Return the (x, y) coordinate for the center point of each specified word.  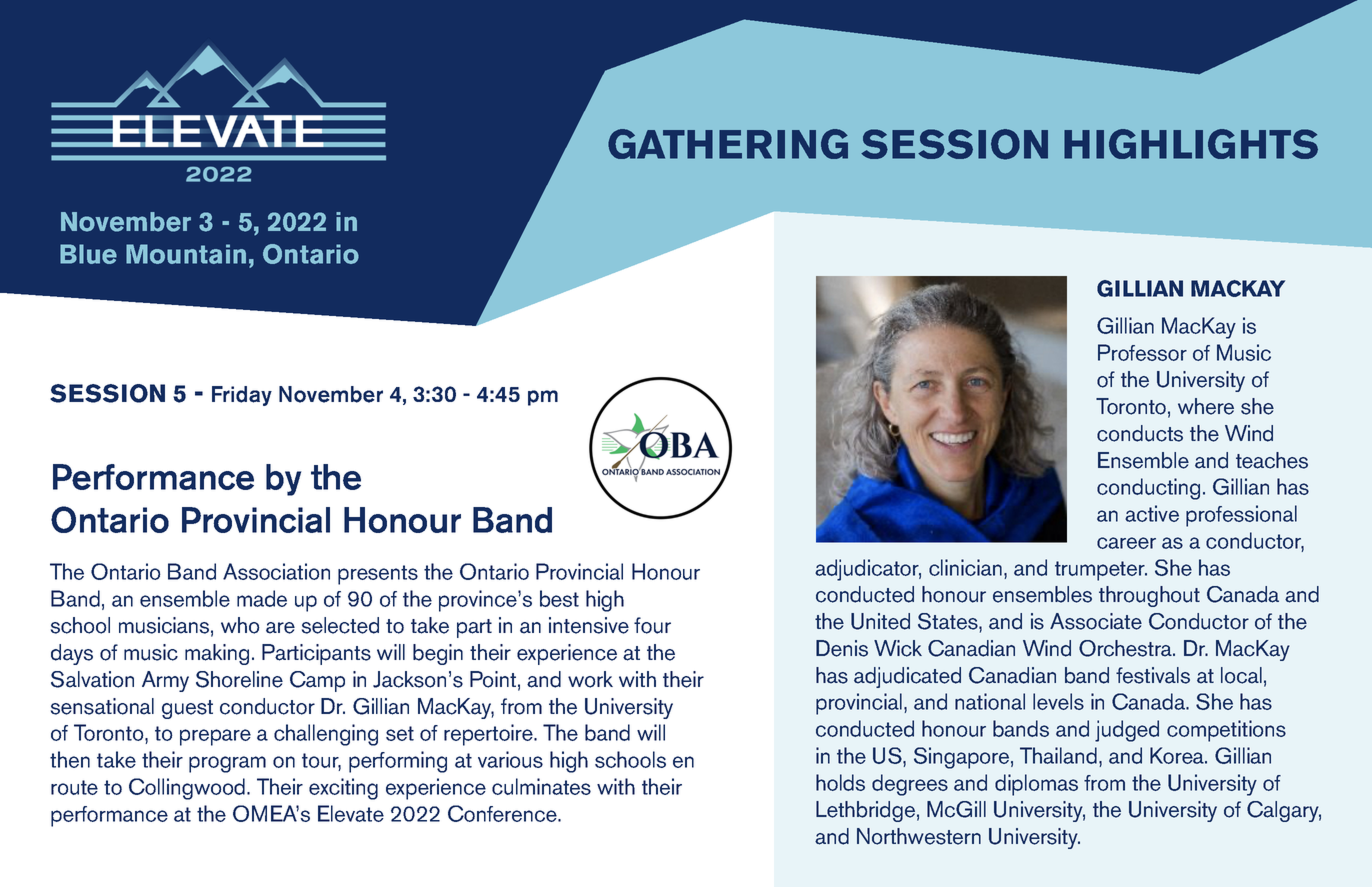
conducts (1140, 433)
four (652, 625)
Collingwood (188, 789)
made (262, 598)
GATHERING (728, 144)
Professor (1142, 352)
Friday (242, 396)
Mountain (186, 254)
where (1206, 406)
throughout (1149, 596)
